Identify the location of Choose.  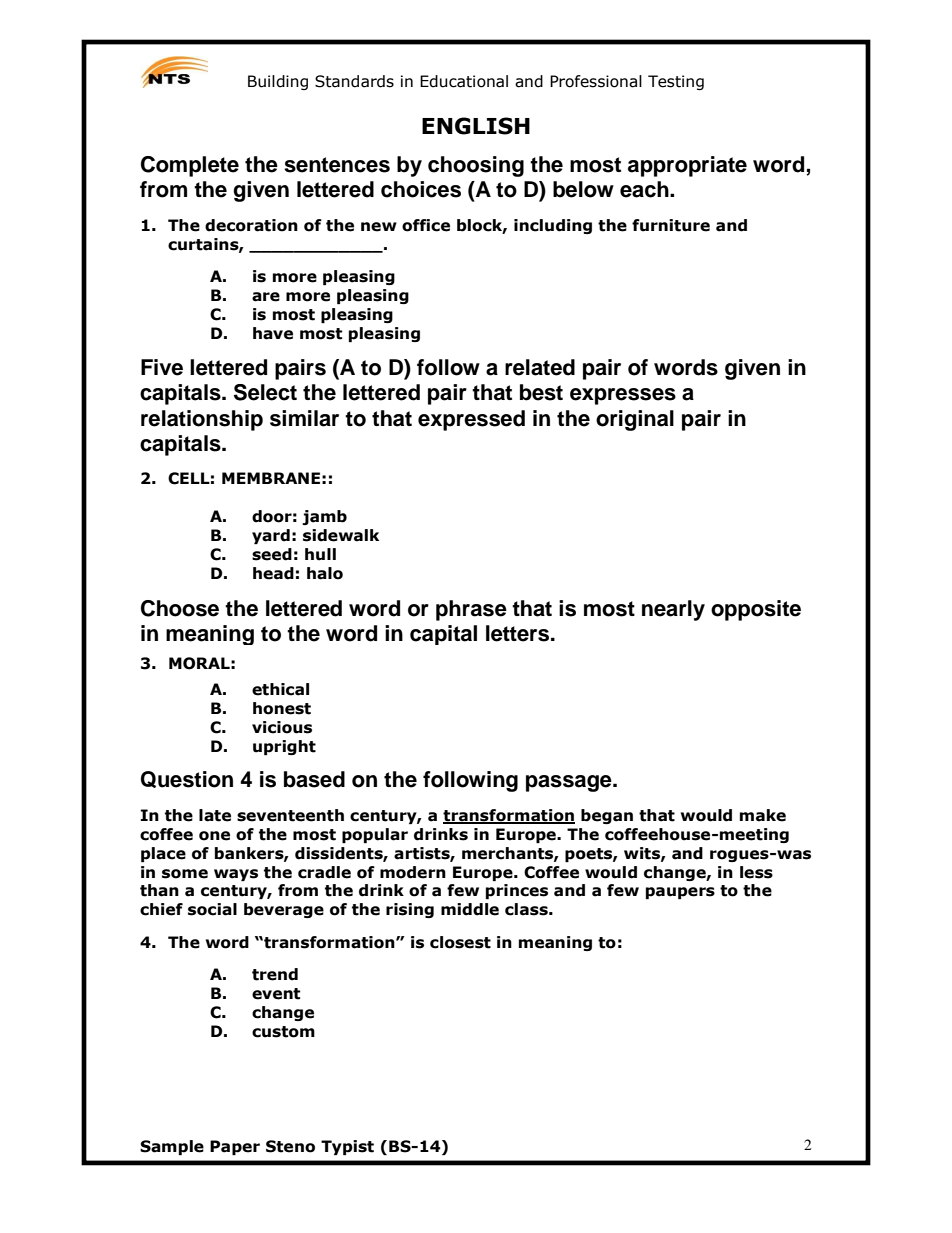
(180, 608).
